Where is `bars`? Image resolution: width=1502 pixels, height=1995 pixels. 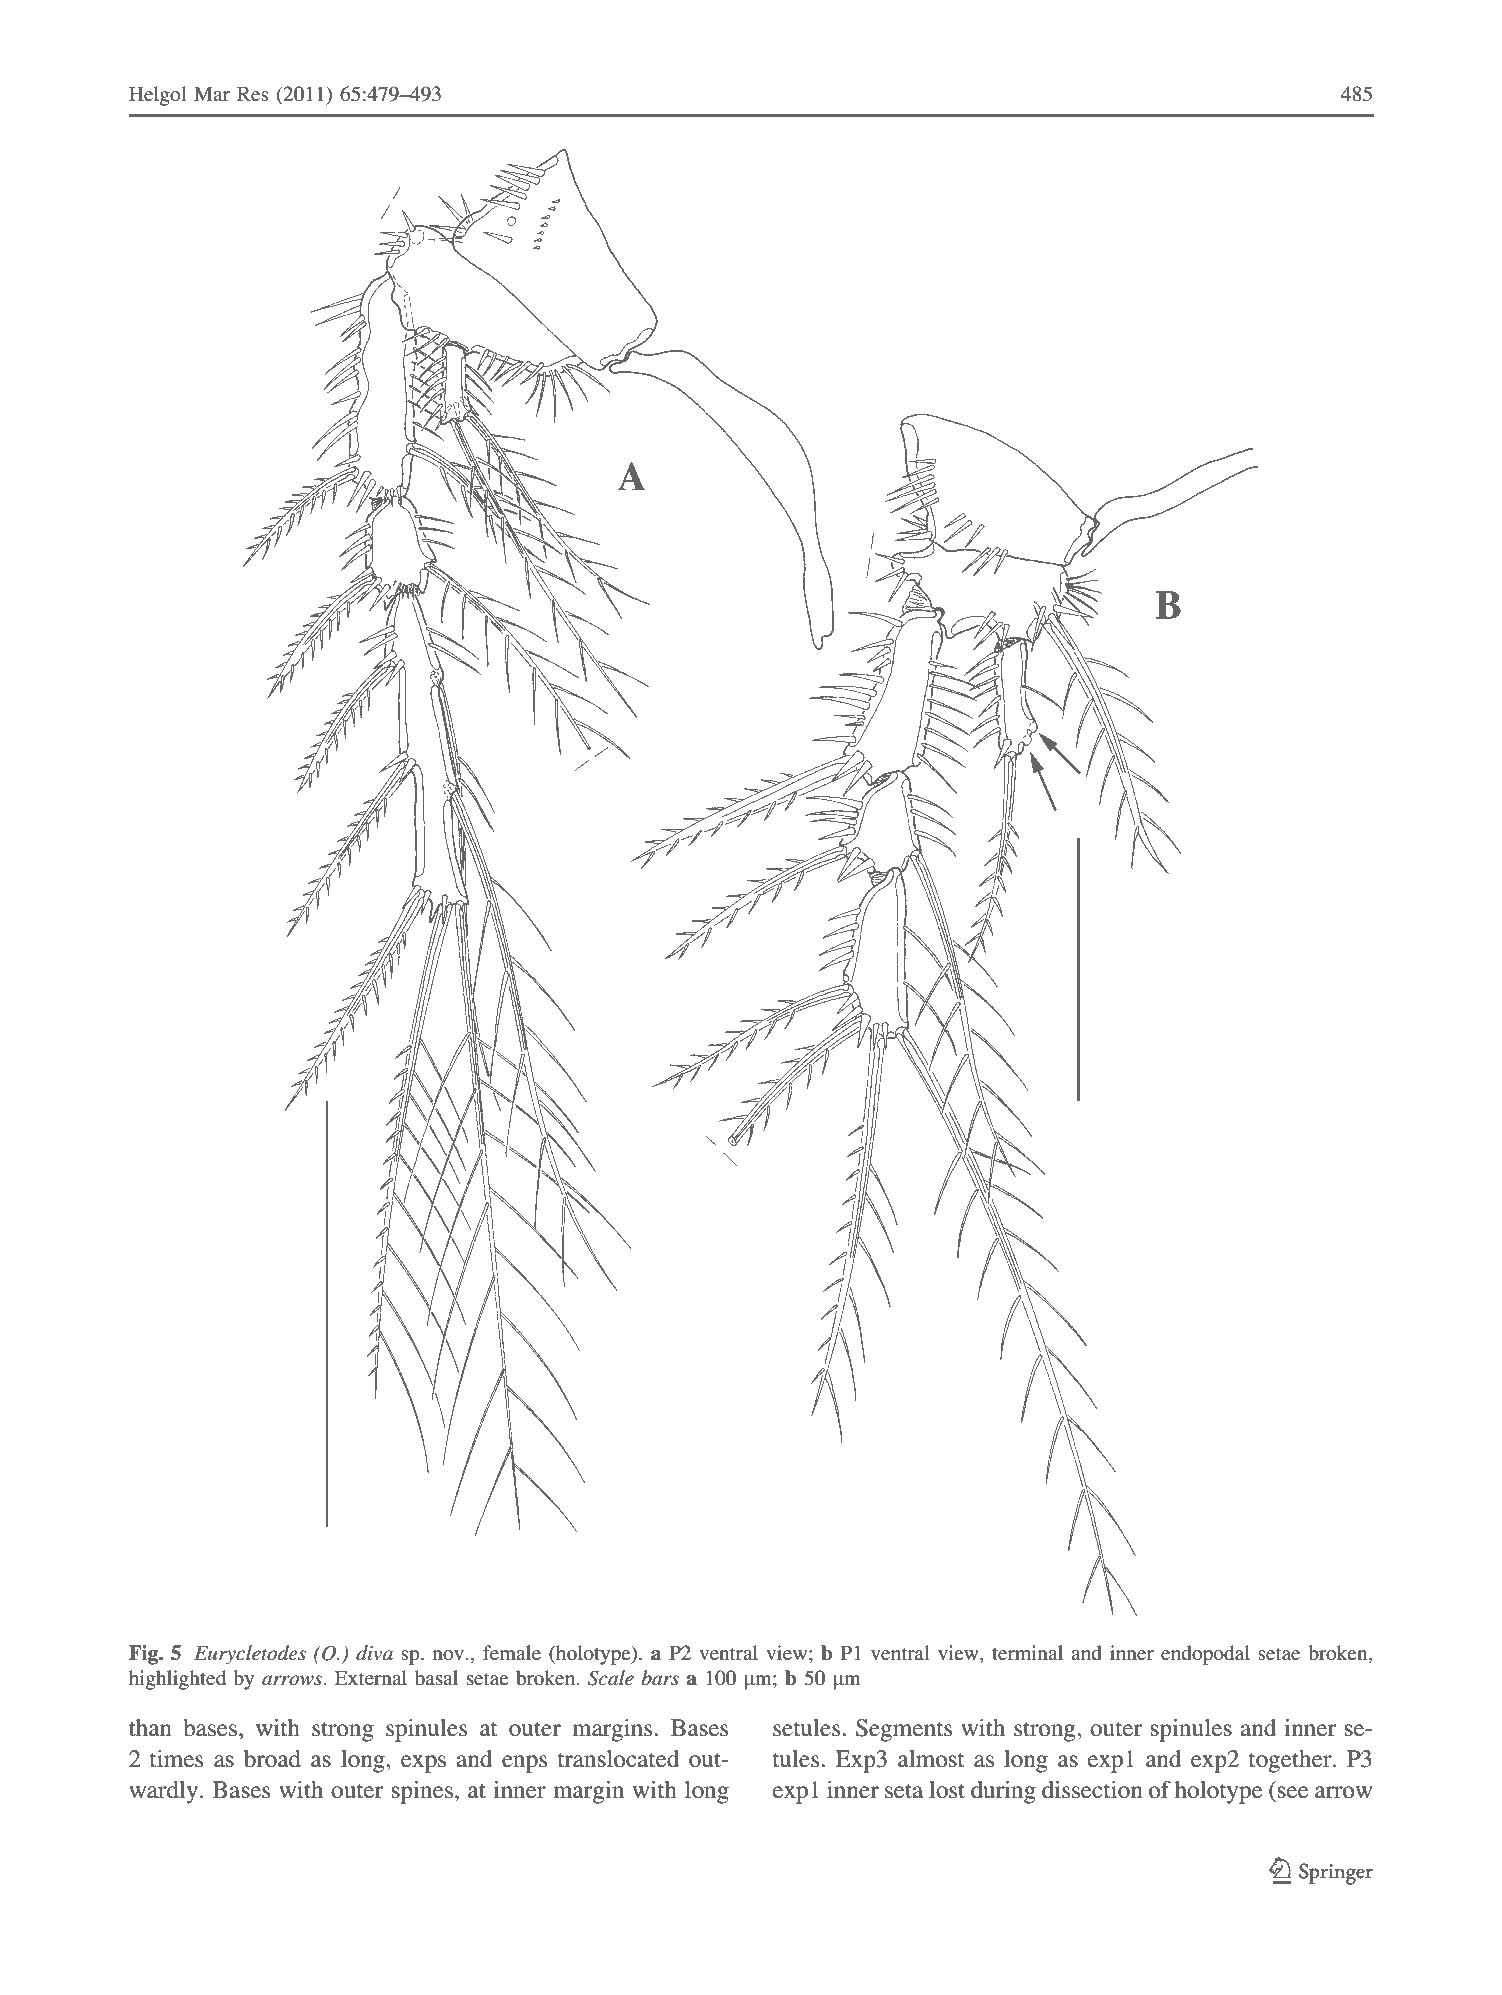 bars is located at coordinates (660, 1678).
